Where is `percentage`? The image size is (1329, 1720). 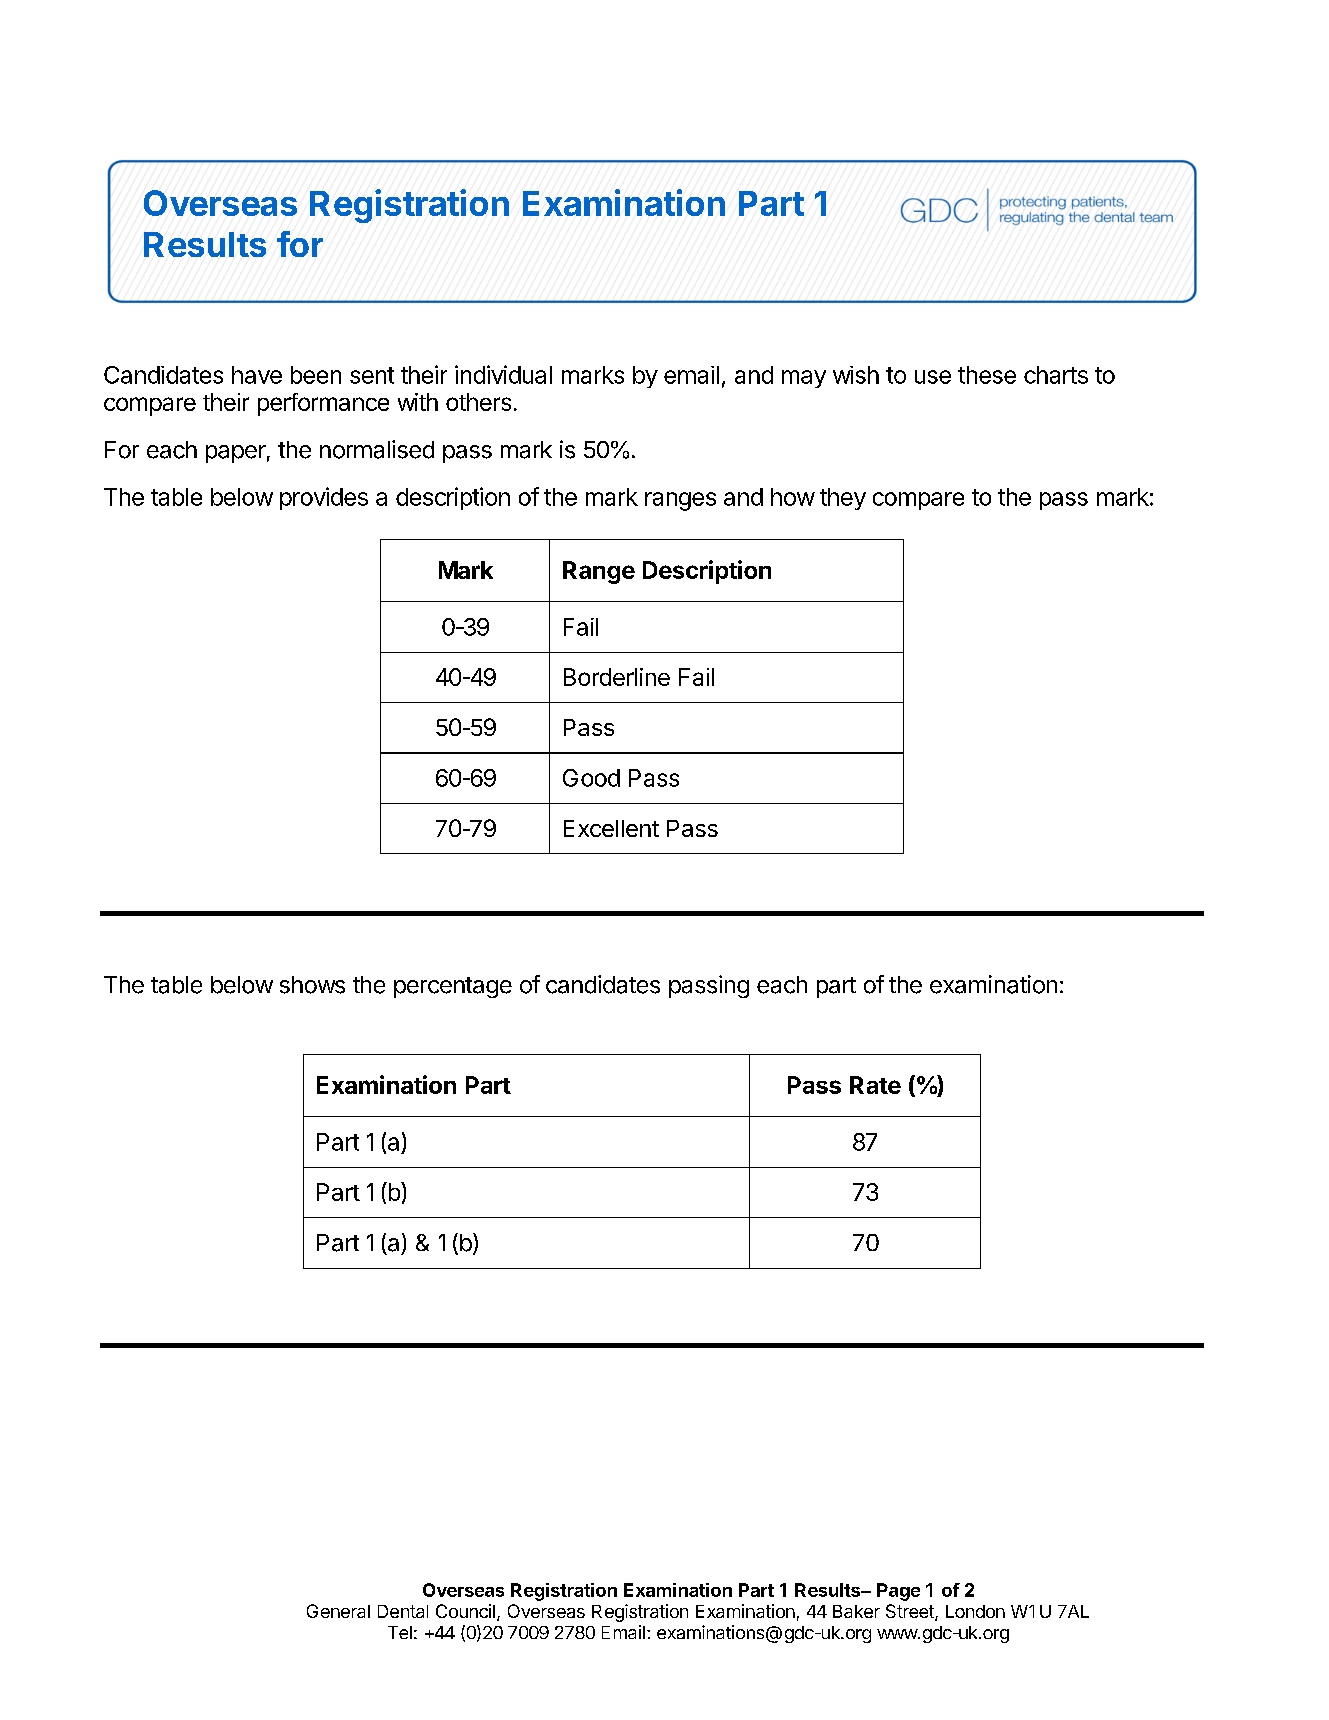 percentage is located at coordinates (453, 987).
